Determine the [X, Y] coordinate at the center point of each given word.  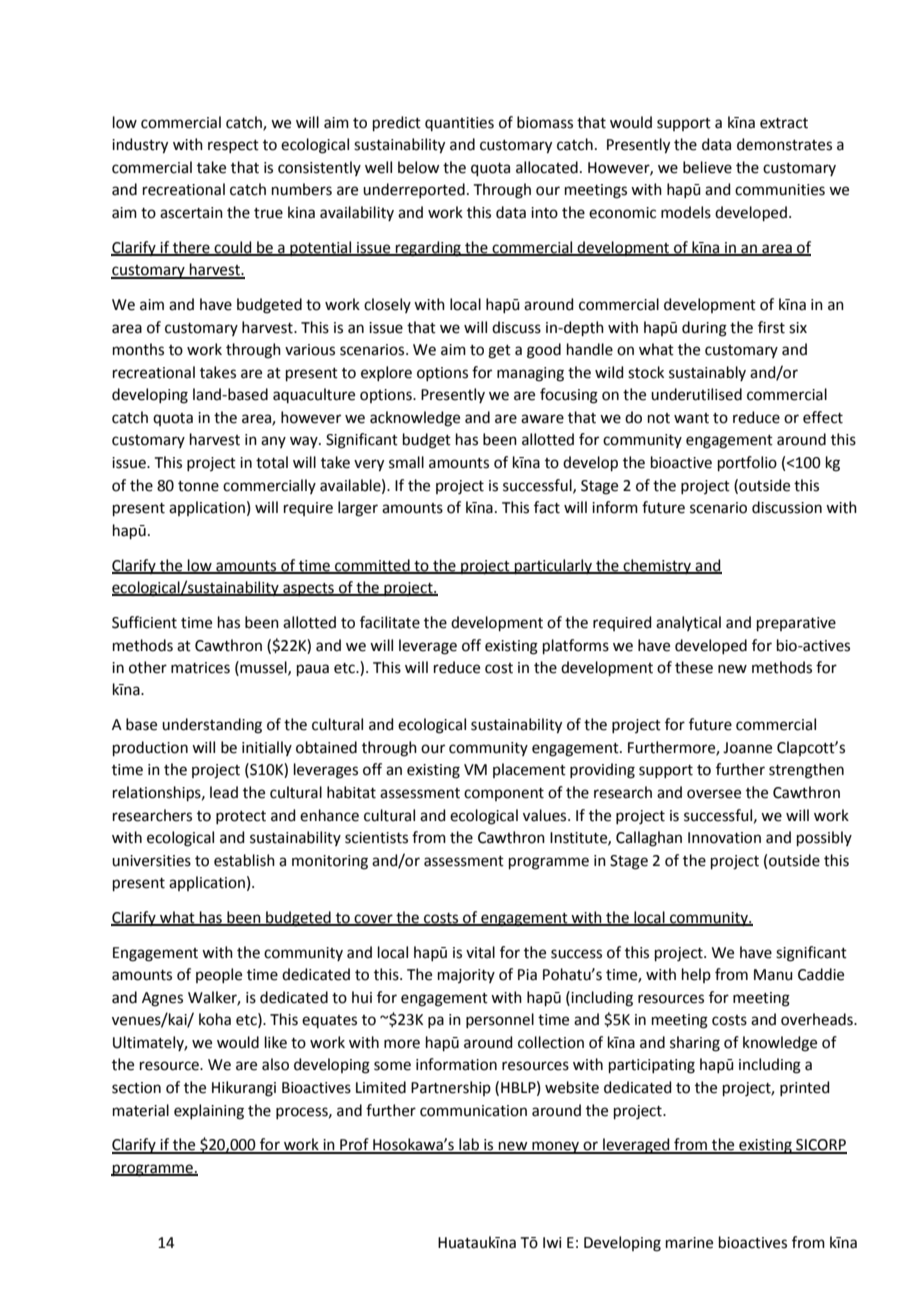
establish [244, 860]
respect [233, 146]
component [504, 794]
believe [707, 167]
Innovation [724, 838]
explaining [209, 1112]
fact [547, 507]
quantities [459, 124]
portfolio [747, 463]
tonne [198, 486]
